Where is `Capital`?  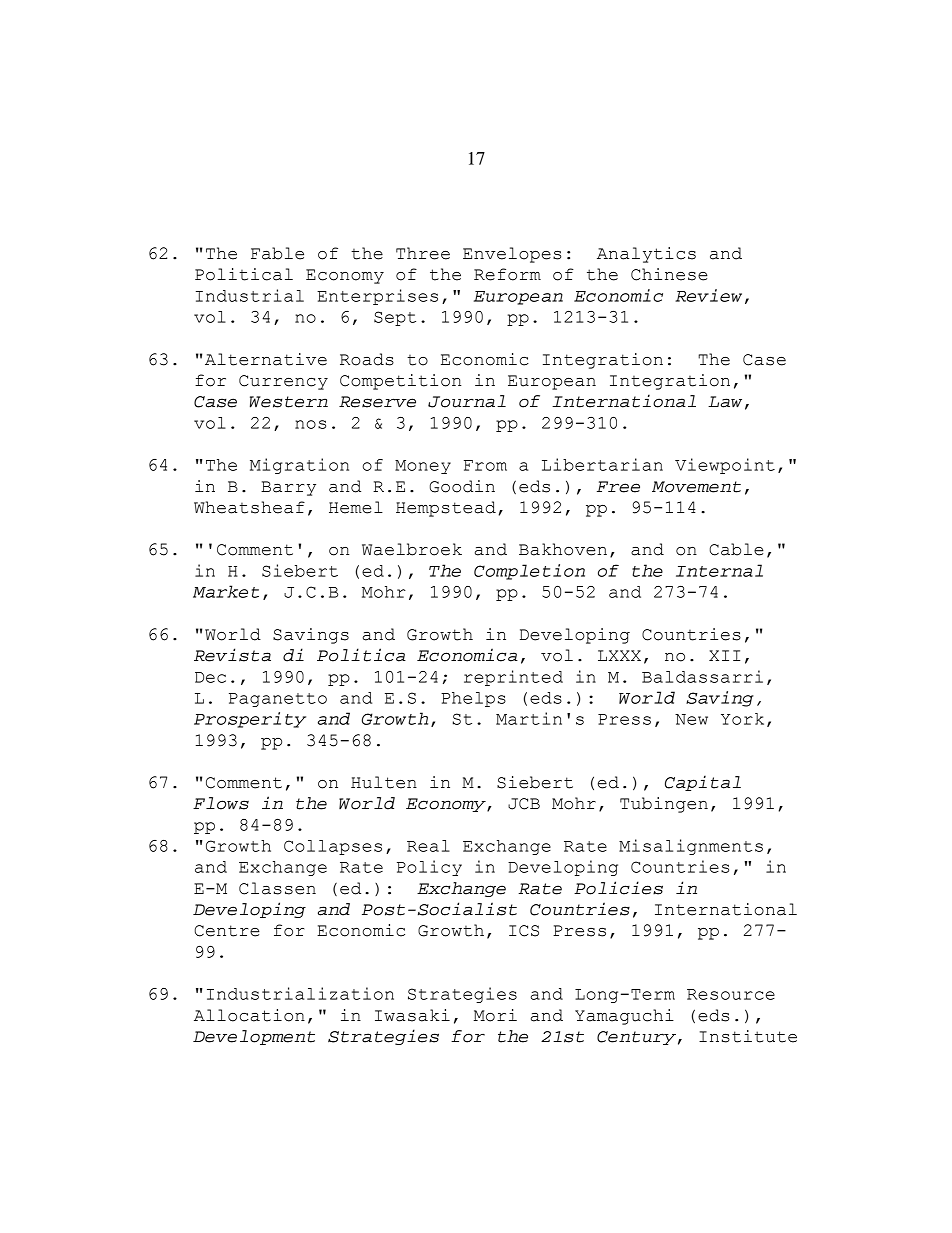
Capital is located at coordinates (703, 783).
